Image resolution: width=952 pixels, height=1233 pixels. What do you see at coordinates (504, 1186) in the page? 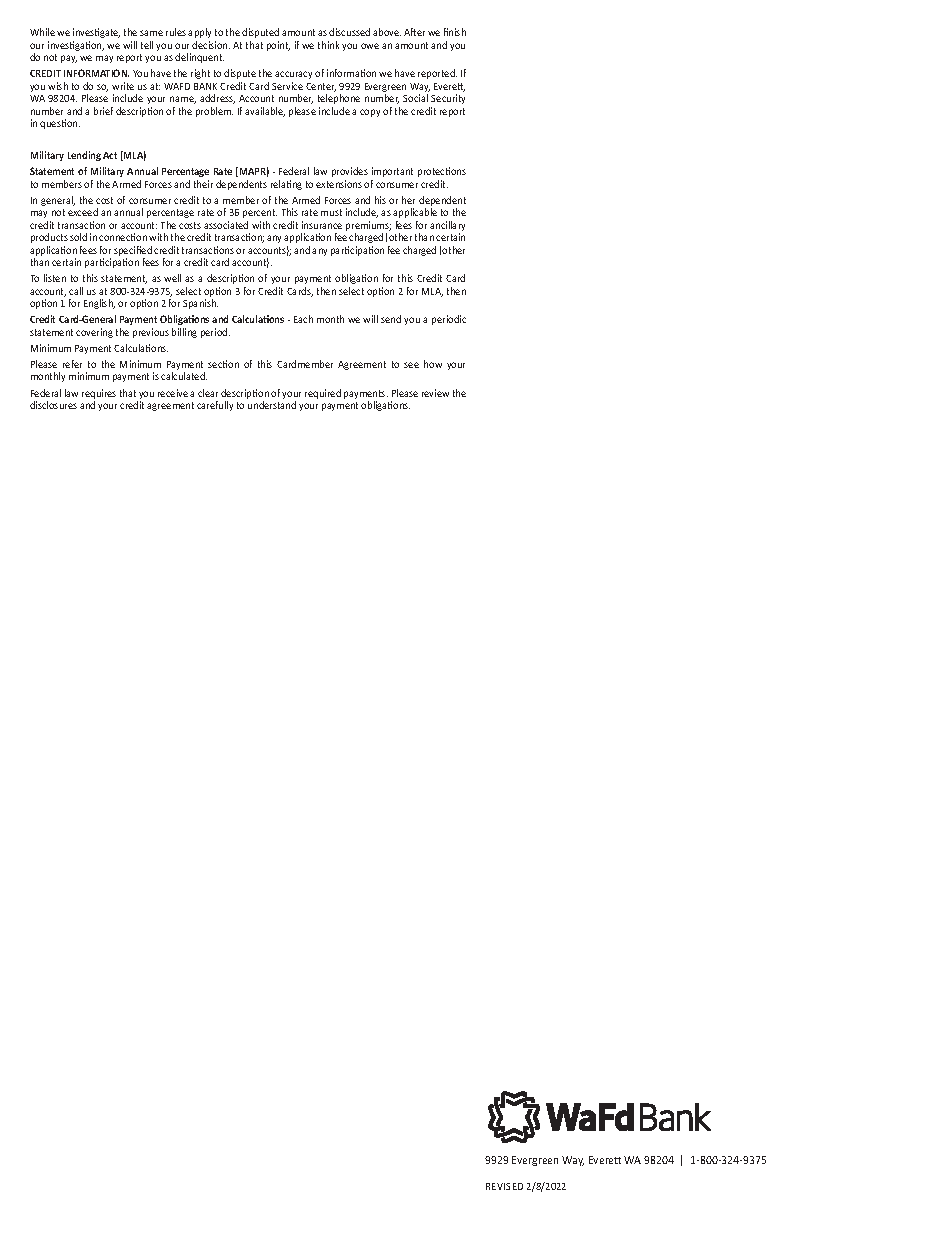
I see `REVISED` at bounding box center [504, 1186].
